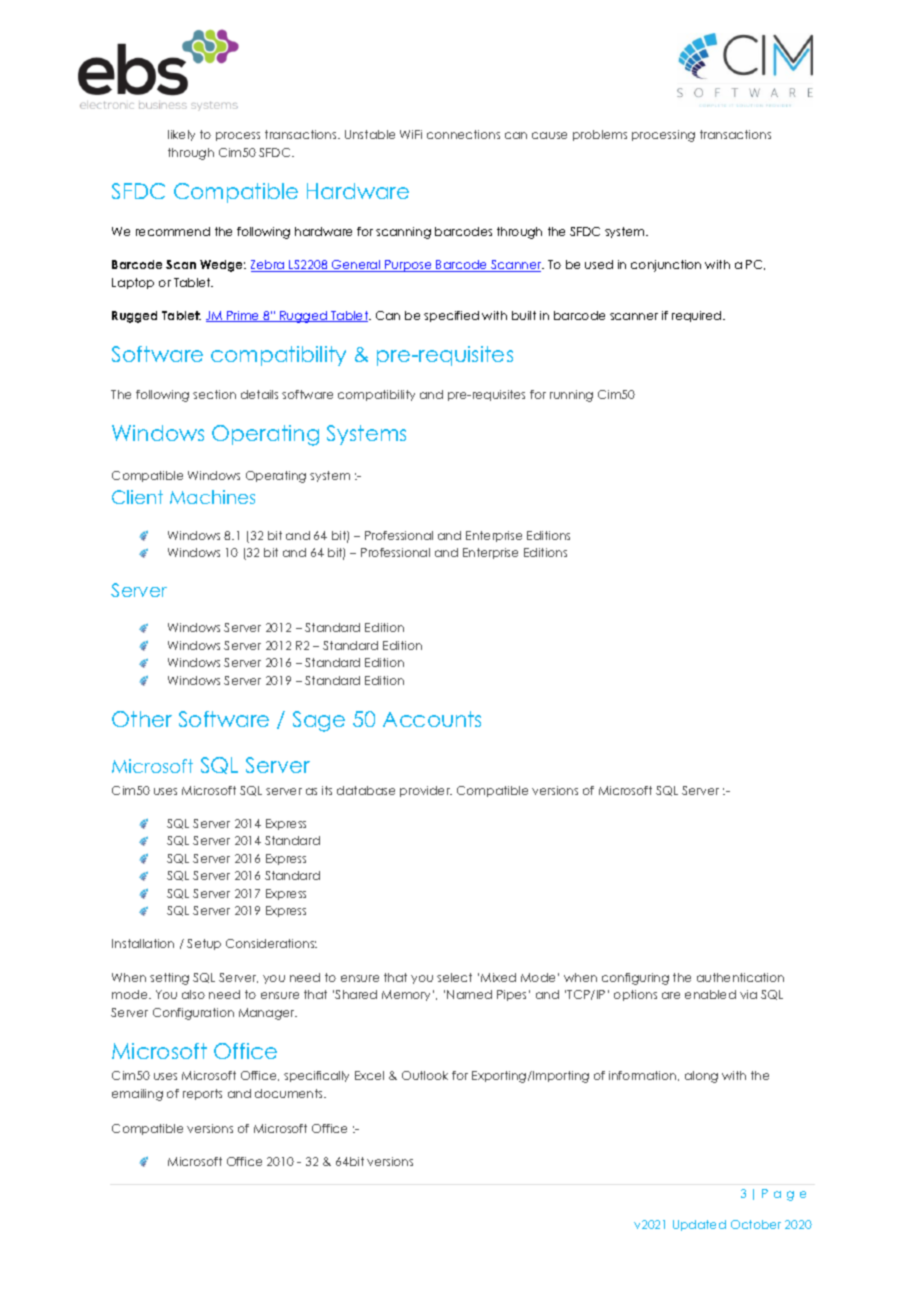  Describe the element at coordinates (698, 316) in the screenshot. I see `required` at that location.
